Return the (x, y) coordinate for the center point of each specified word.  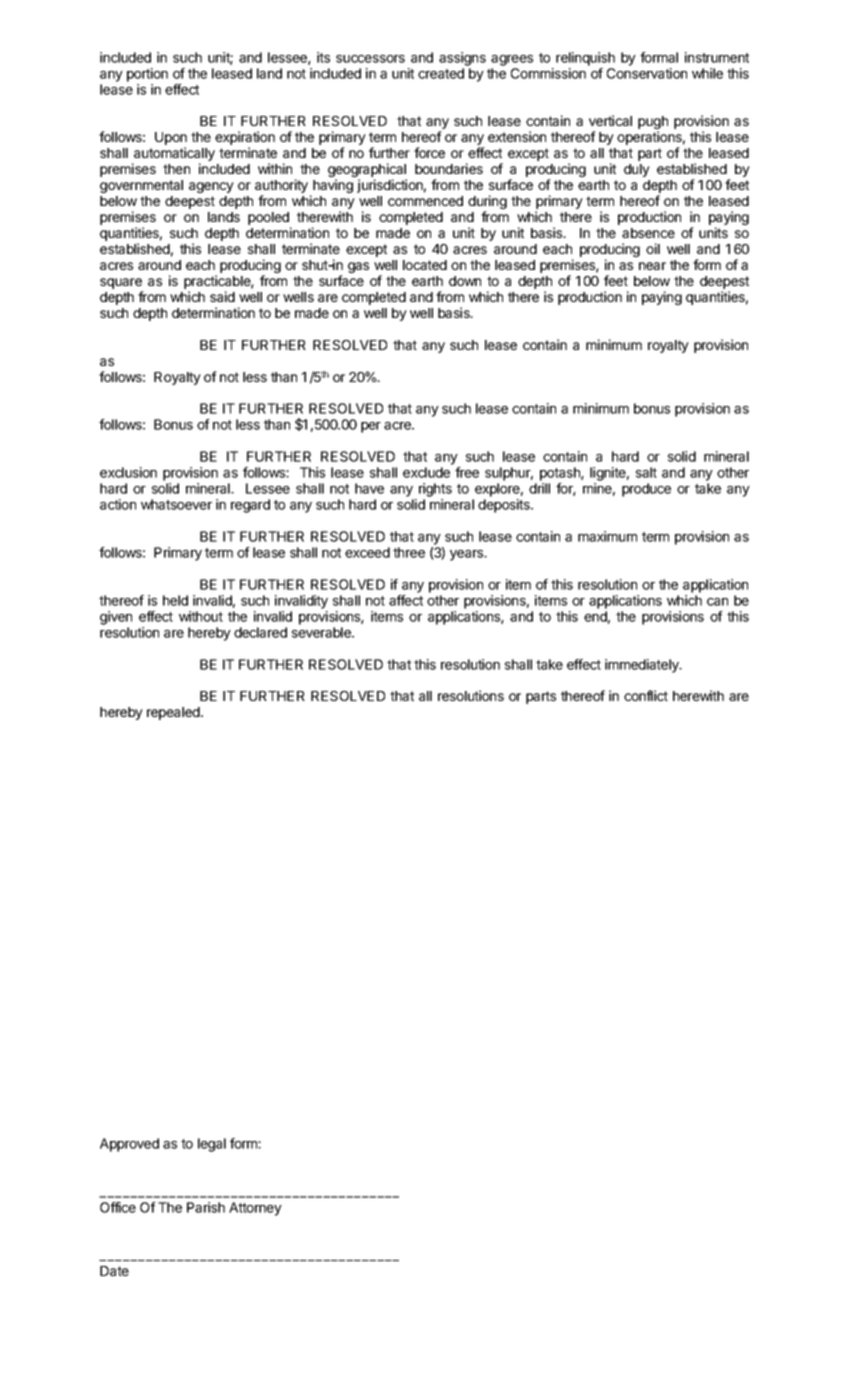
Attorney (255, 1209)
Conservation (647, 73)
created (441, 73)
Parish (206, 1207)
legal (212, 1145)
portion (147, 75)
